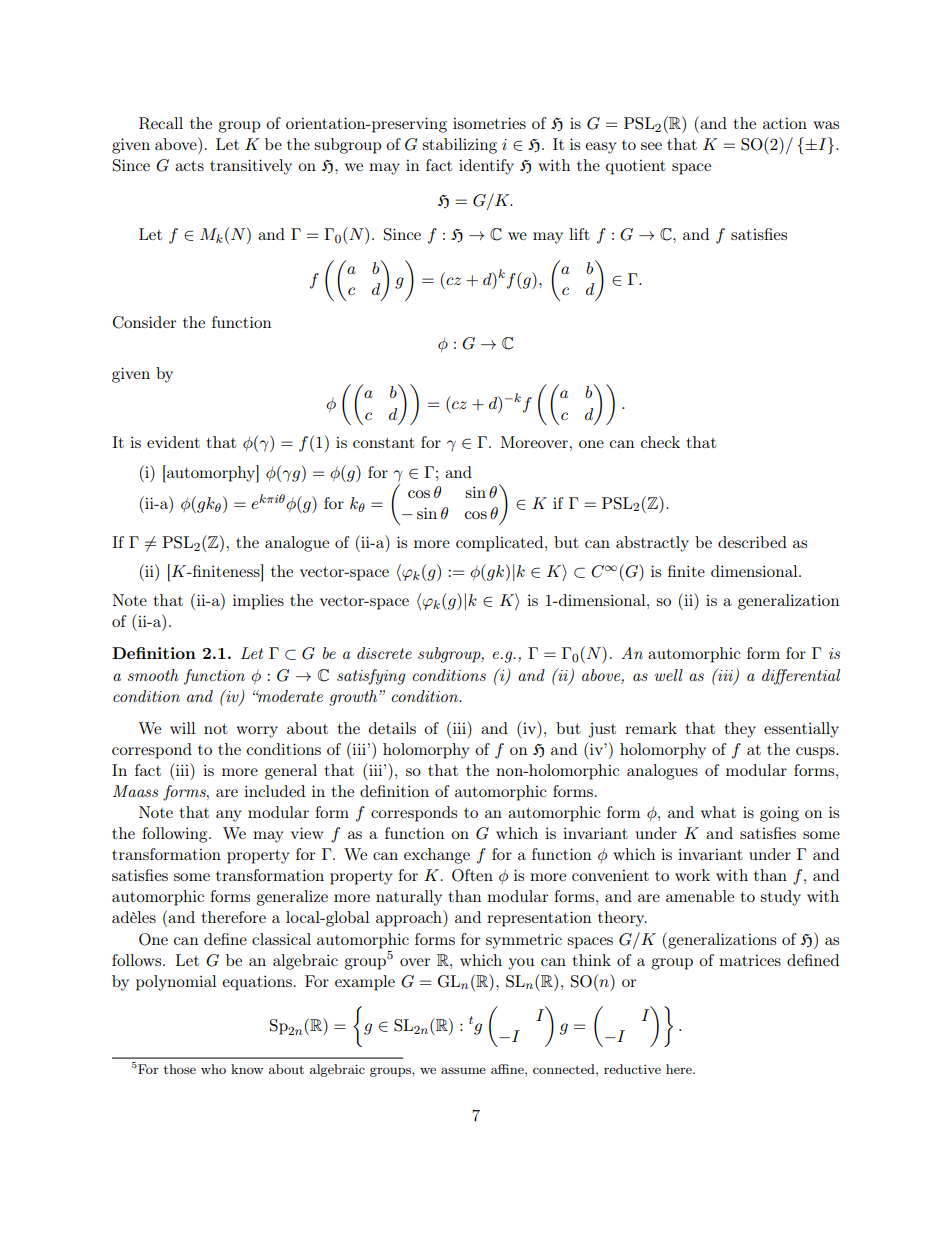  Describe the element at coordinates (785, 123) in the page. I see `action` at that location.
